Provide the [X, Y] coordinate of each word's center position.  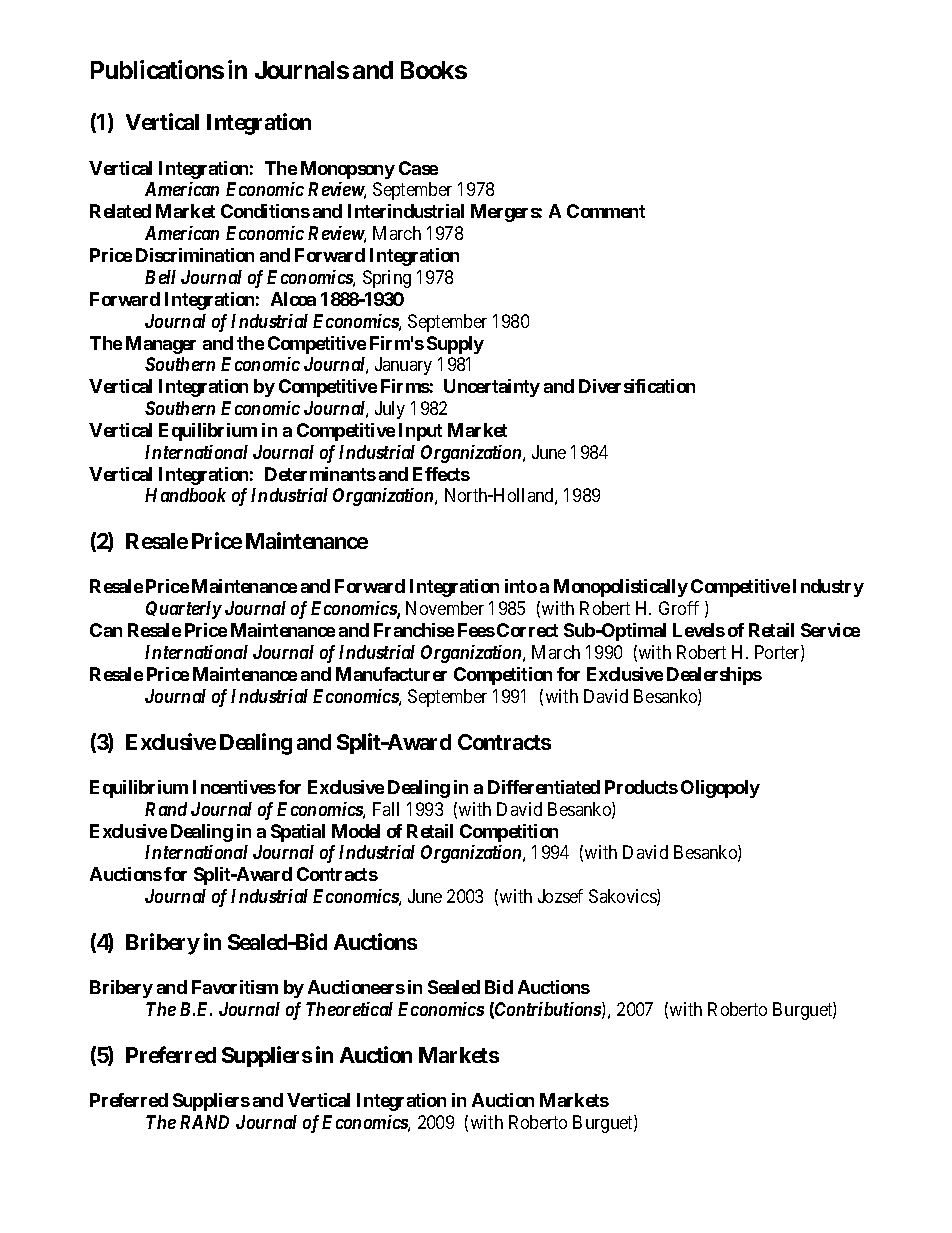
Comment [606, 211]
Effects [441, 474]
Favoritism [235, 987]
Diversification [637, 386]
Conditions [265, 211]
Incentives [234, 787]
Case [418, 168]
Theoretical [349, 1009]
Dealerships [714, 676]
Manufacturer [391, 674]
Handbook [185, 495]
